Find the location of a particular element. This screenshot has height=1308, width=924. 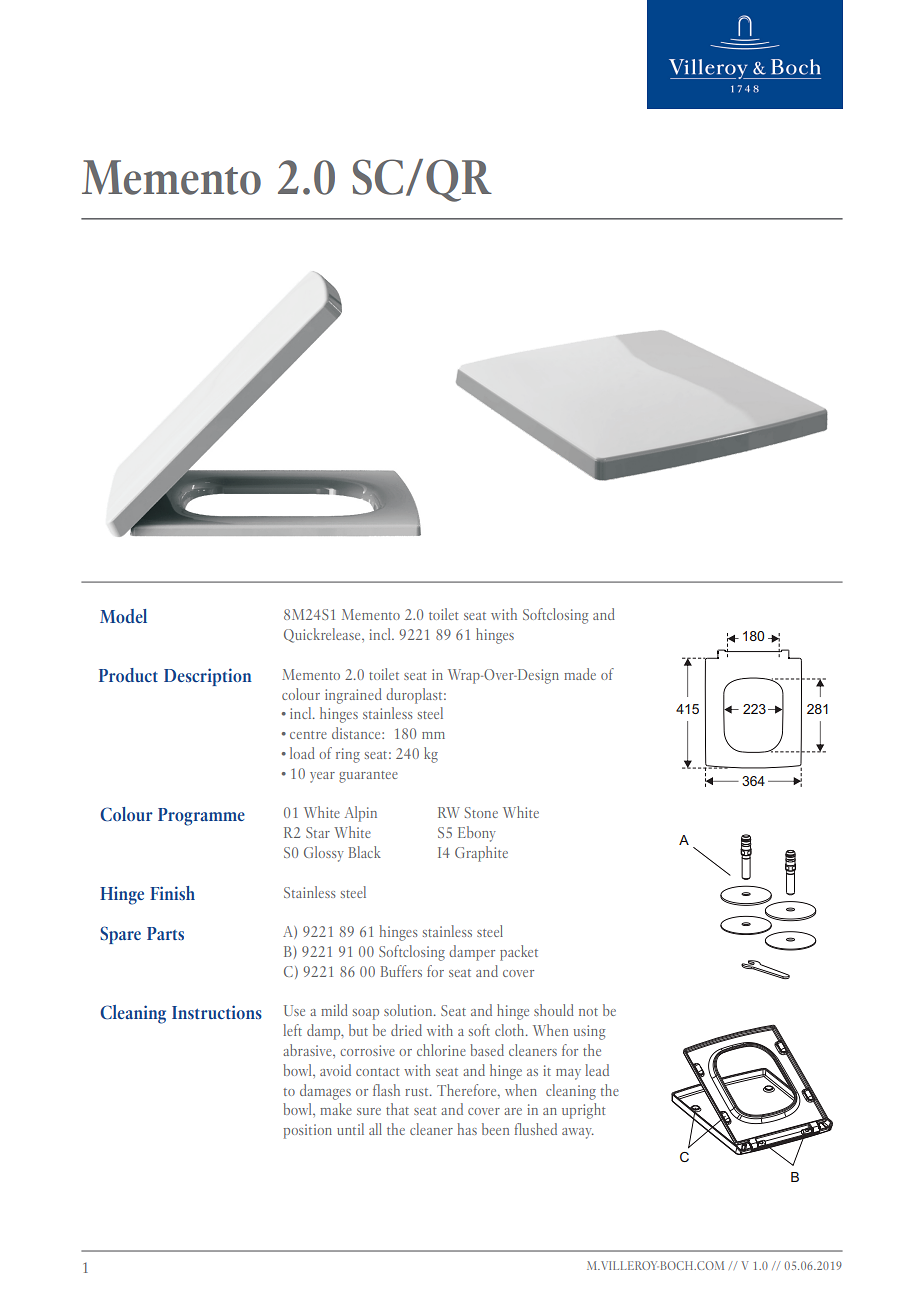

position is located at coordinates (308, 1131).
